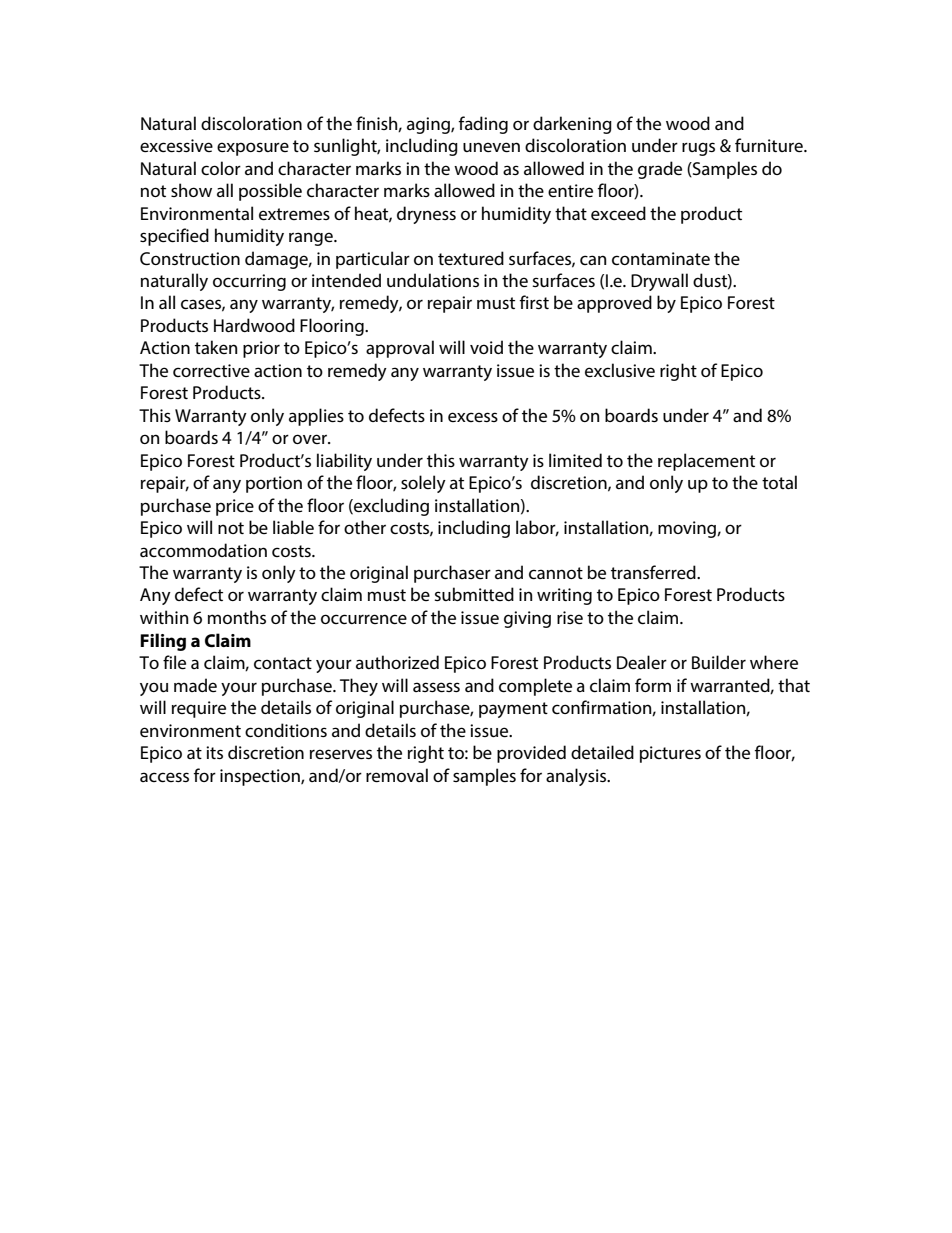 The image size is (952, 1233). What do you see at coordinates (274, 484) in the page?
I see `portion` at bounding box center [274, 484].
